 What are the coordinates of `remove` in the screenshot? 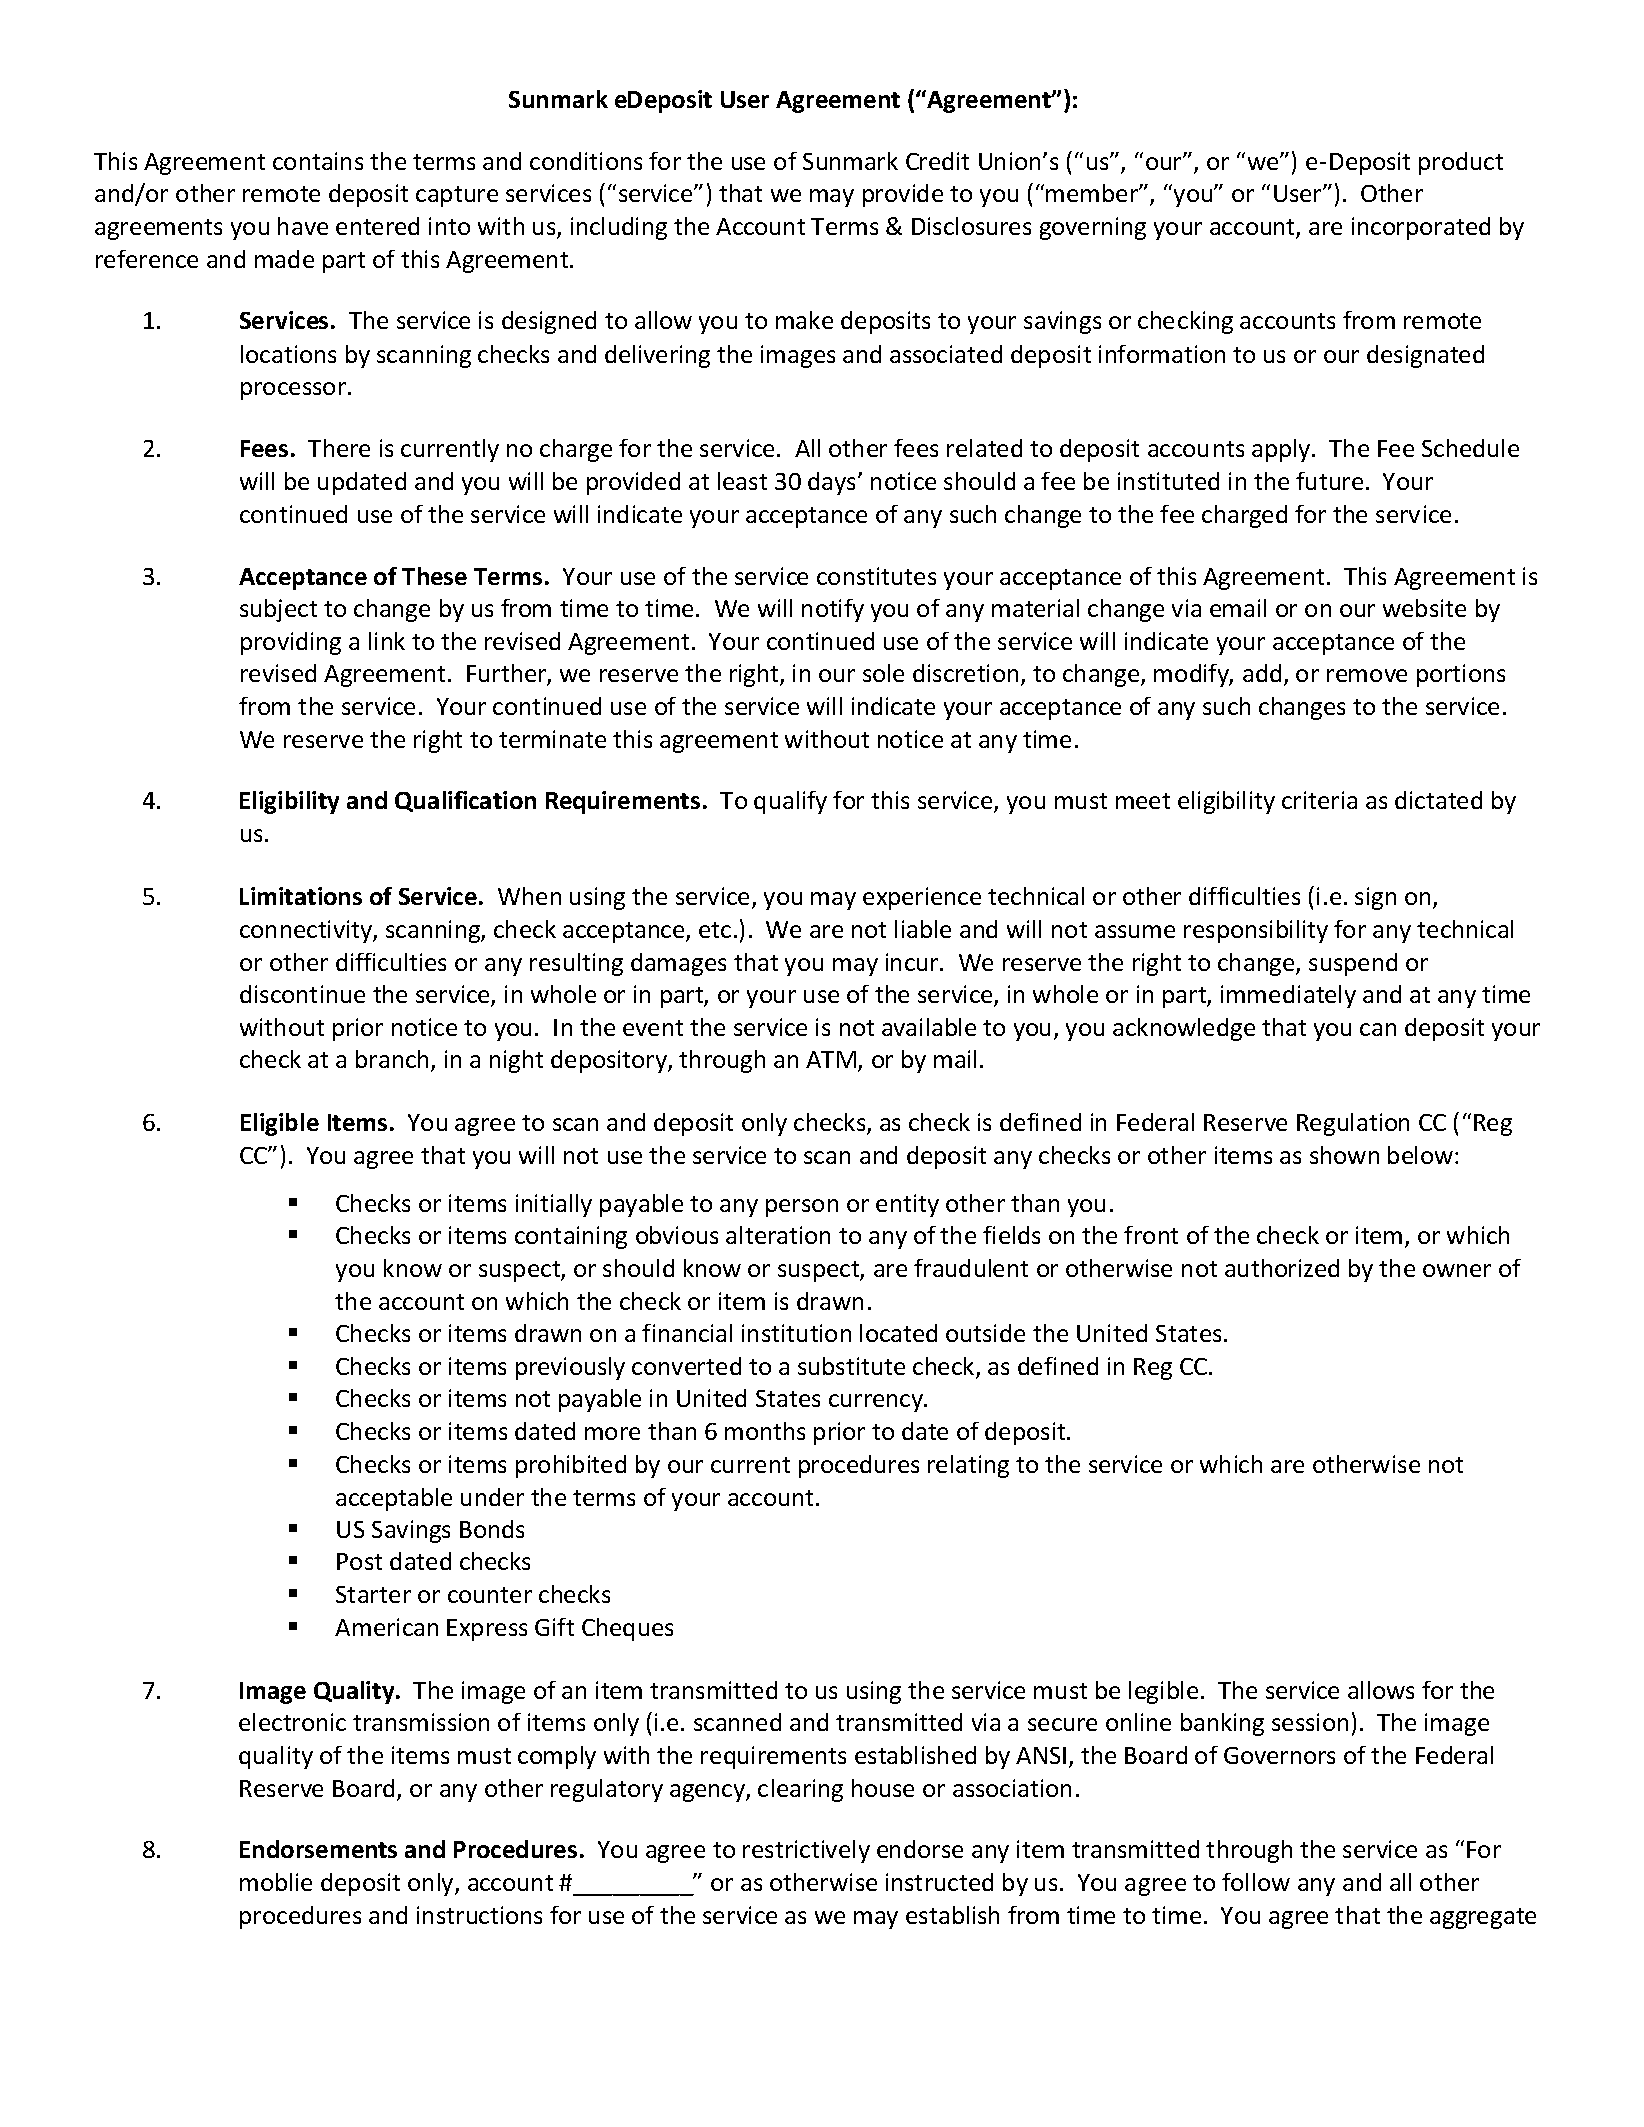 It's located at (1367, 675).
